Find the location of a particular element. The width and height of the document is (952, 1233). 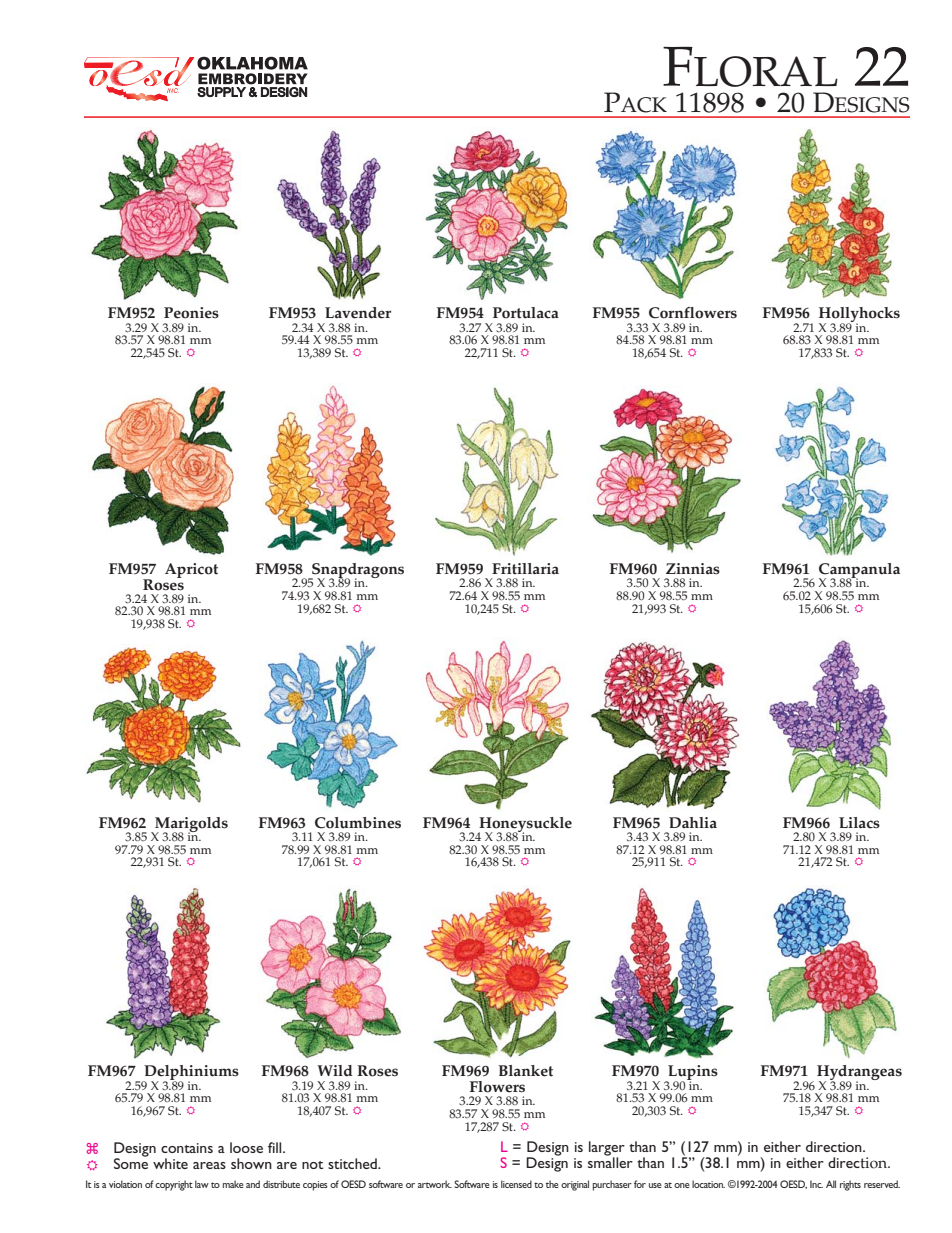

law is located at coordinates (202, 1184).
